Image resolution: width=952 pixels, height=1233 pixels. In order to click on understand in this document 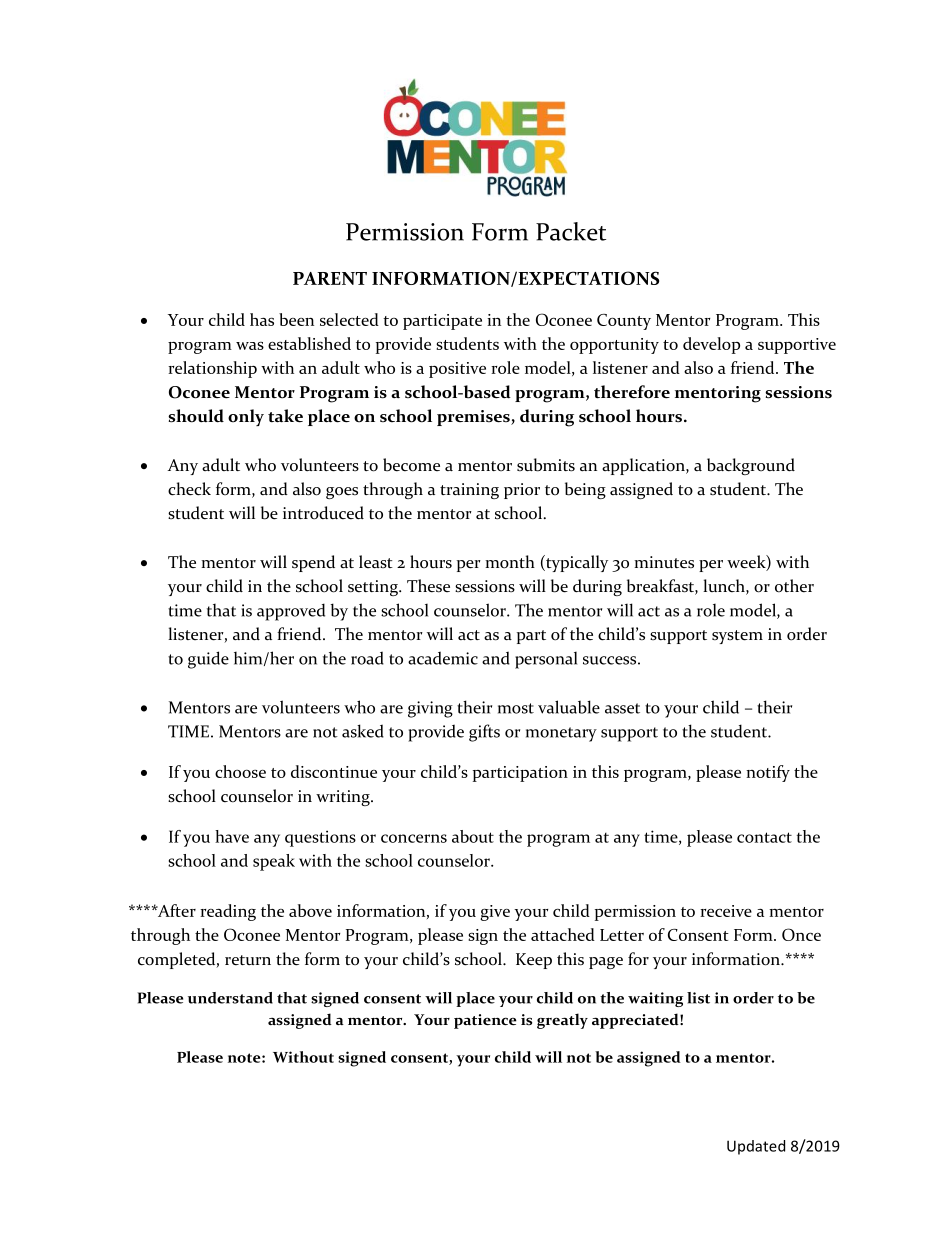, I will do `click(230, 998)`.
